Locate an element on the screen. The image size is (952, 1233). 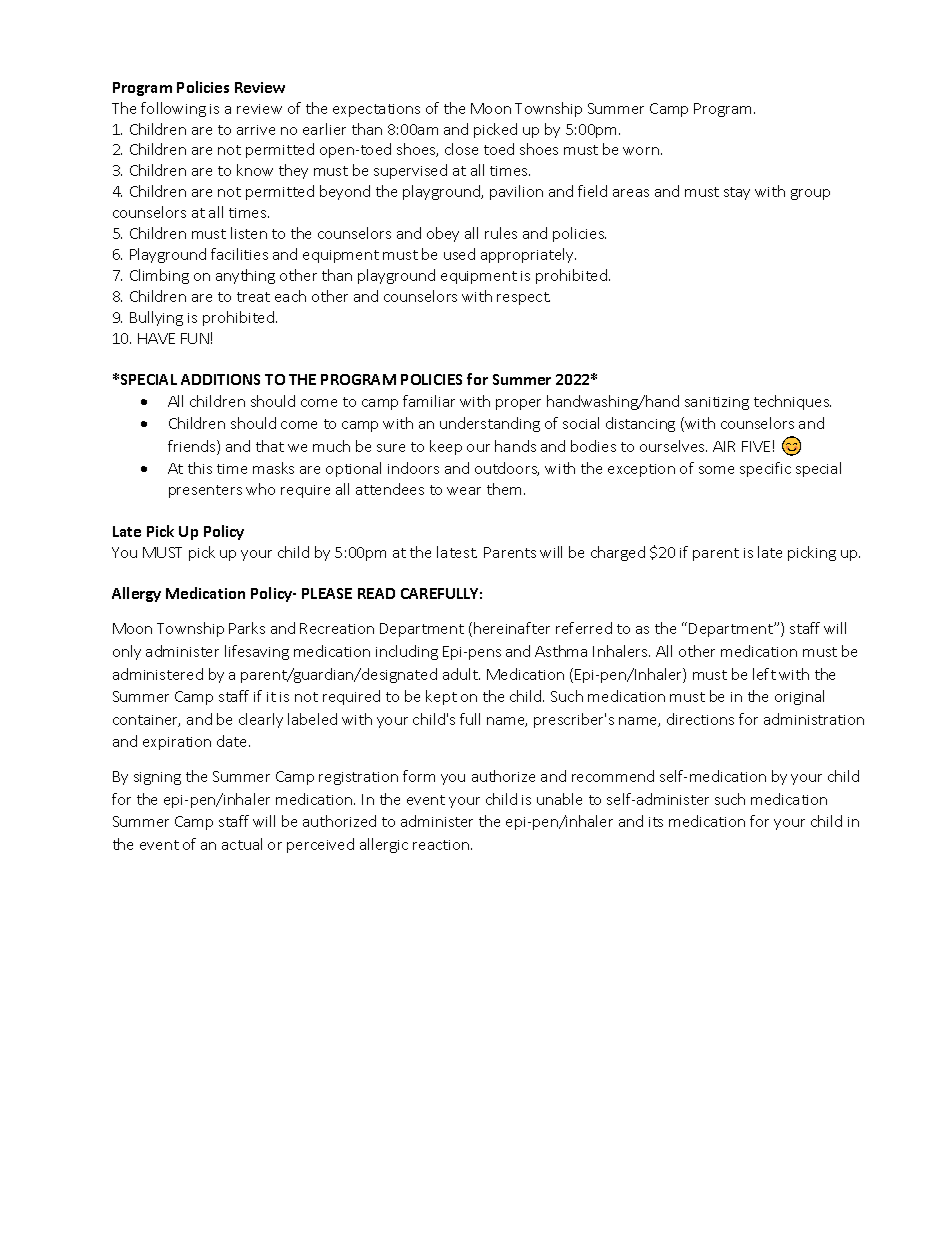
actual is located at coordinates (242, 844).
